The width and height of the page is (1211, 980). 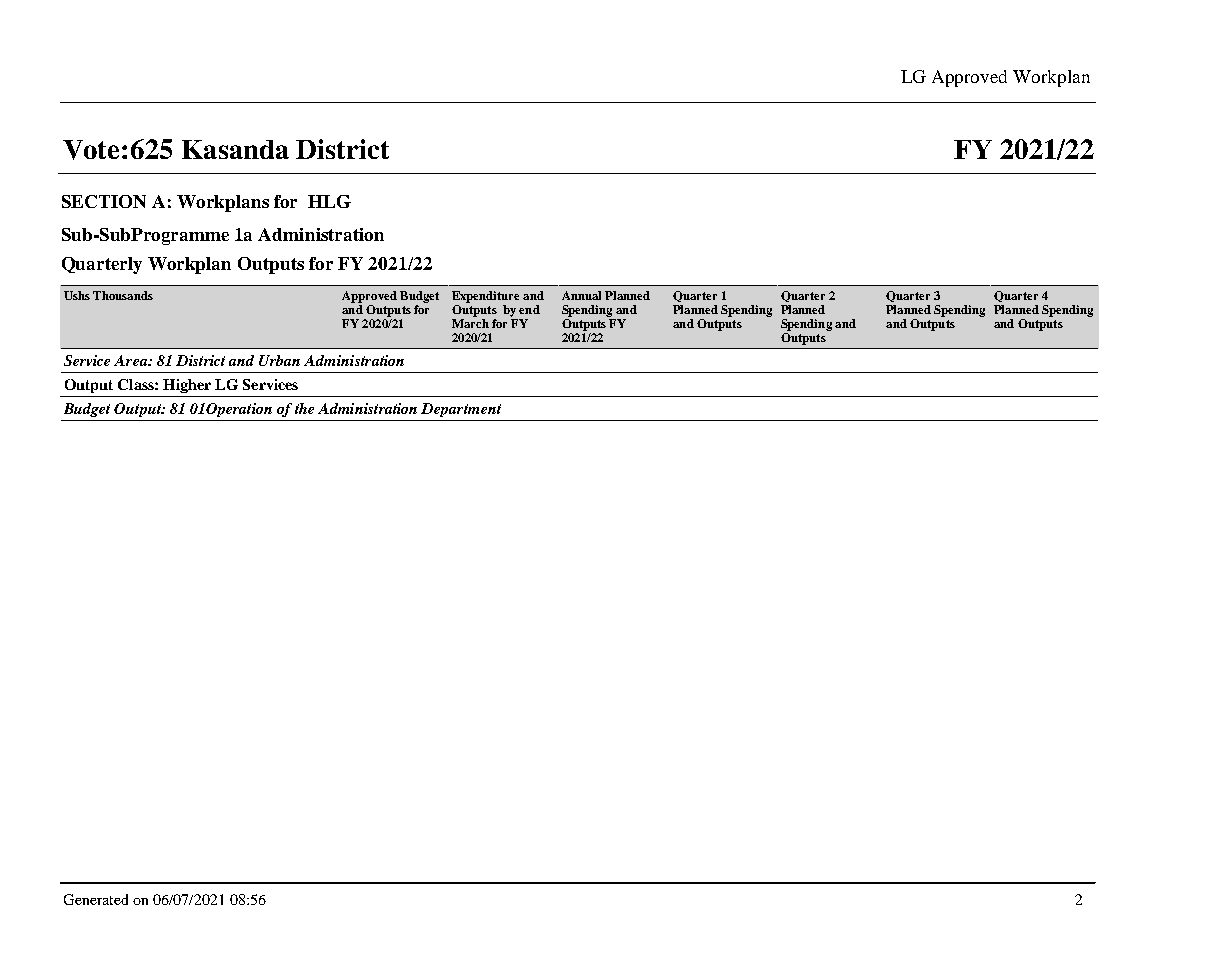 I want to click on Expenditure, so click(x=485, y=297).
